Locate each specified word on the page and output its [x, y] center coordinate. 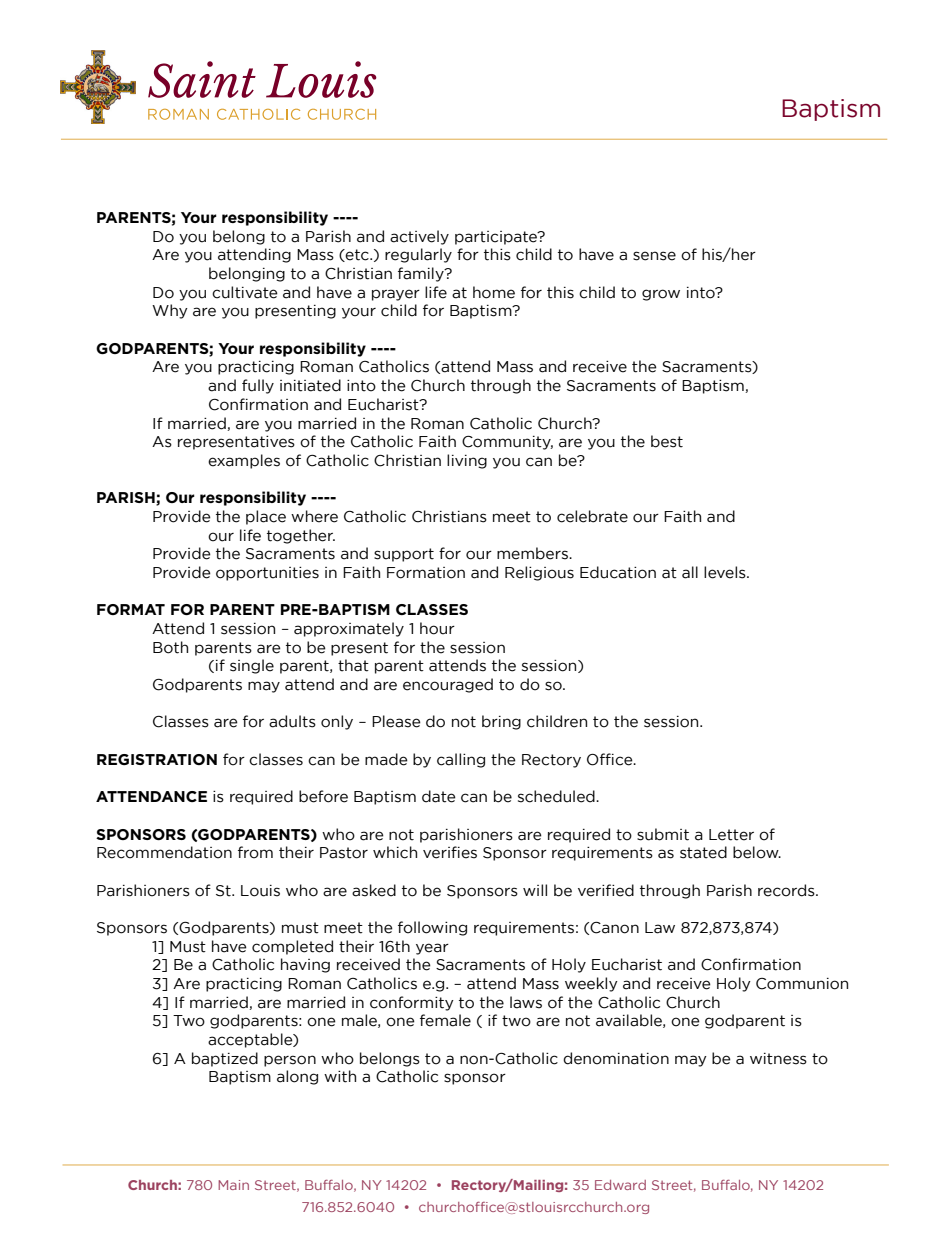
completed [292, 947]
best [667, 441]
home [494, 292]
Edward [620, 1185]
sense [654, 256]
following [432, 928]
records [787, 890]
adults [292, 721]
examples [244, 461]
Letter [731, 835]
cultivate [245, 292]
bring [501, 722]
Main [233, 1185]
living [467, 461]
